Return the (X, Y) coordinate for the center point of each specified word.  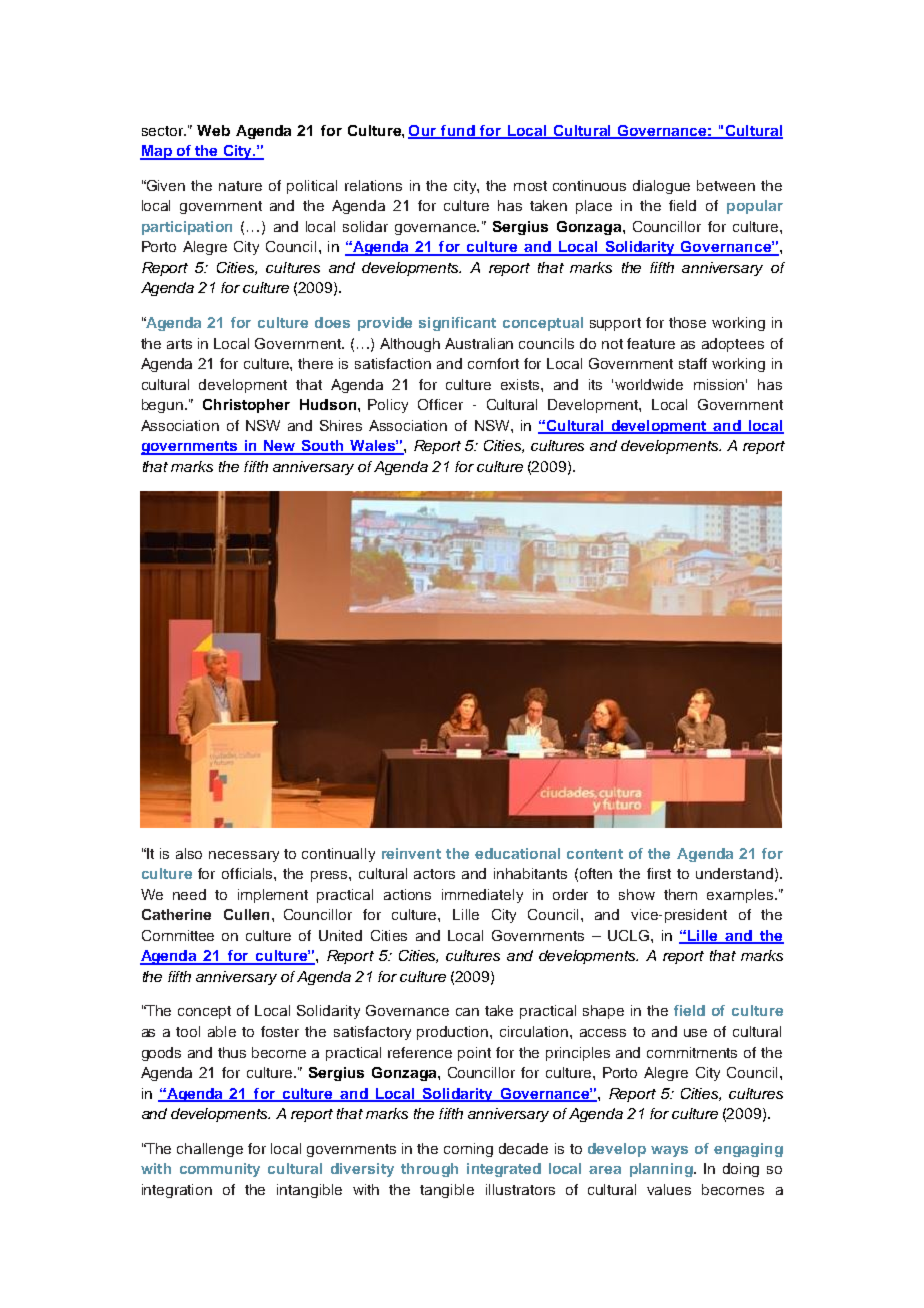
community (220, 1170)
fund (458, 131)
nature (240, 186)
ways (669, 1151)
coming (468, 1150)
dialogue (661, 187)
